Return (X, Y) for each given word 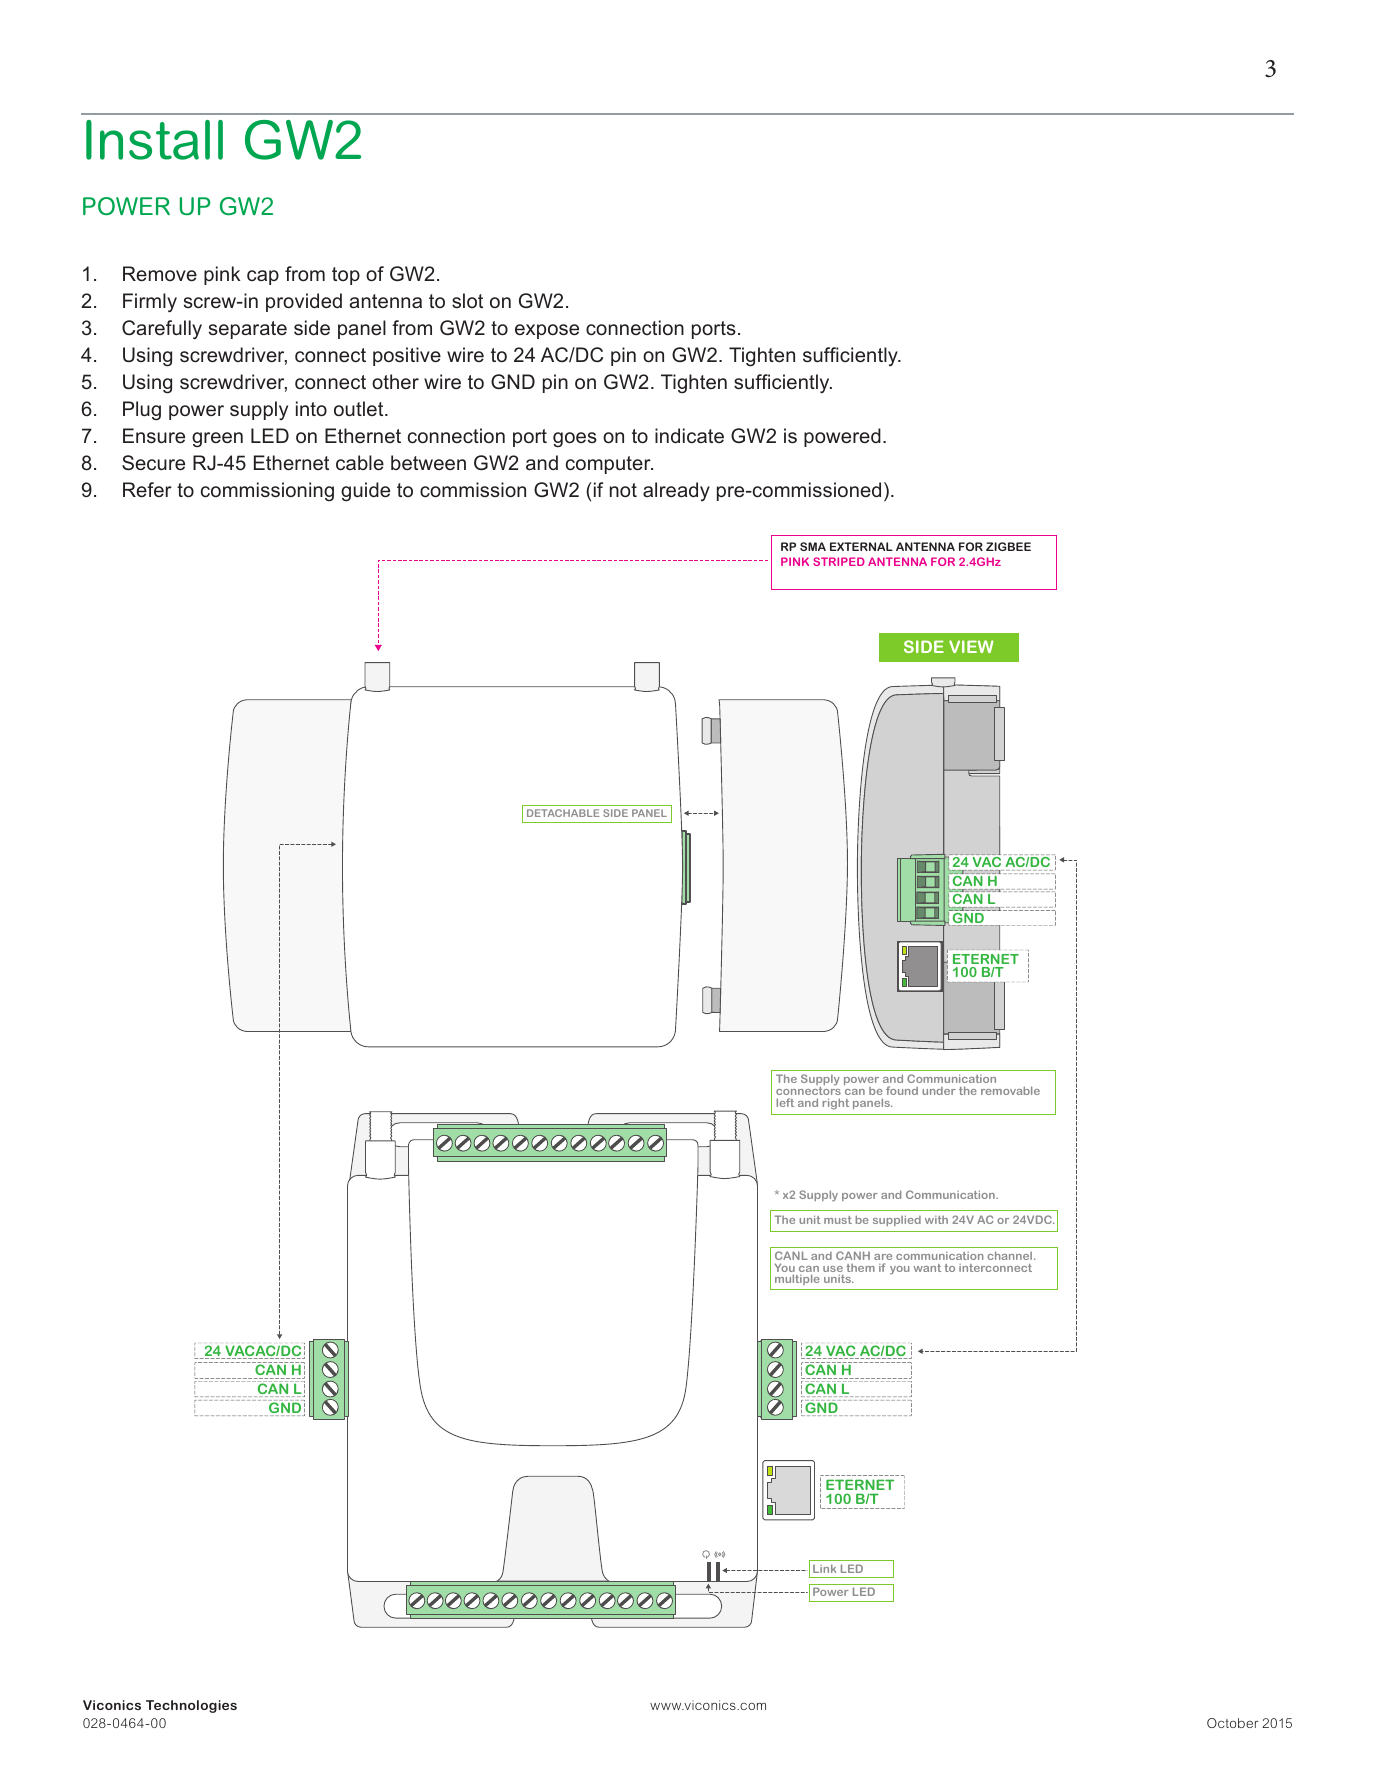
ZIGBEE (1008, 546)
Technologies (191, 1706)
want (927, 1268)
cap (263, 277)
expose (547, 331)
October (1233, 1723)
